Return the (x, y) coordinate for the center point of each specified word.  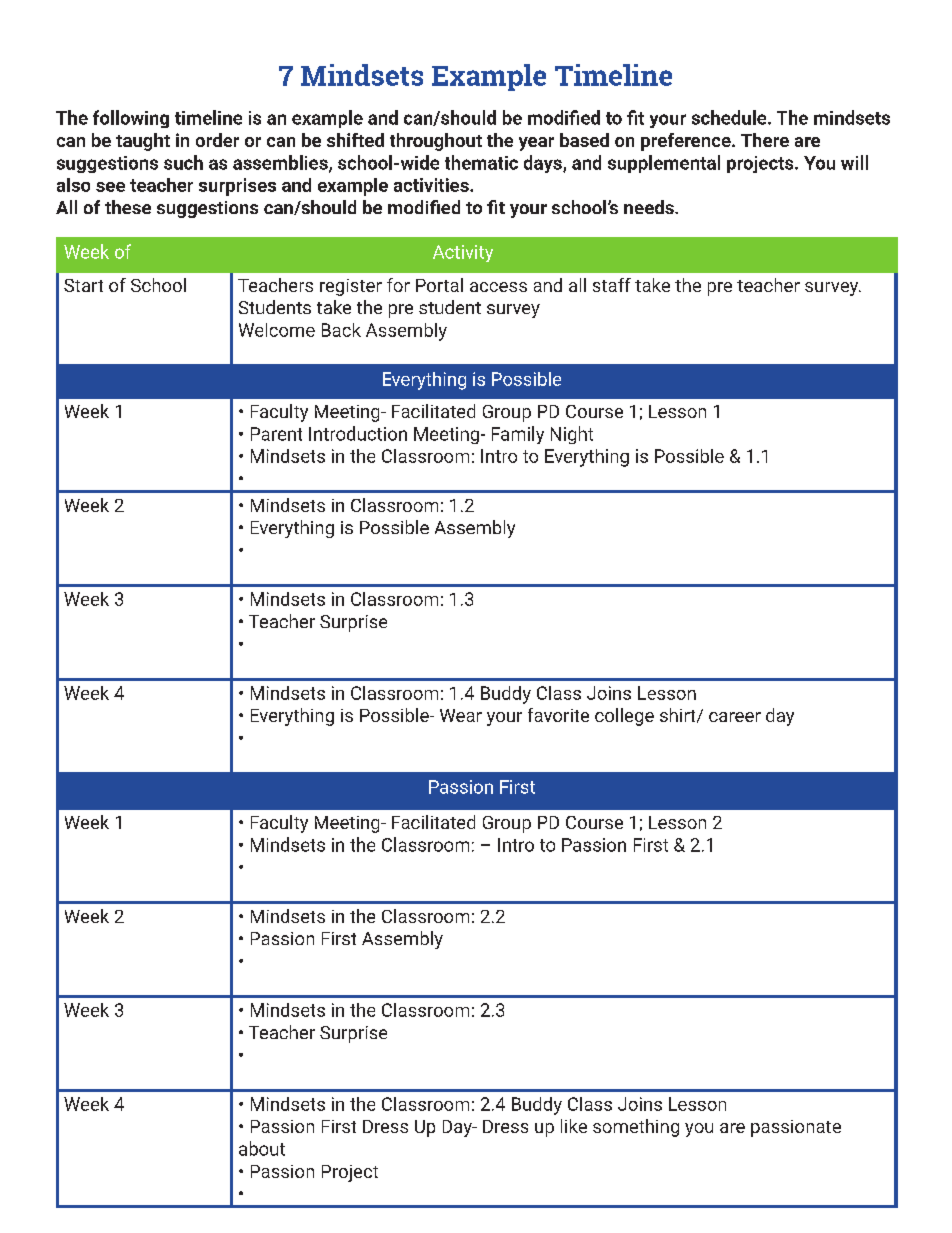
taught (143, 142)
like (574, 1126)
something (636, 1128)
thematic (481, 162)
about (262, 1148)
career (735, 717)
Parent (276, 434)
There (765, 140)
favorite (558, 715)
